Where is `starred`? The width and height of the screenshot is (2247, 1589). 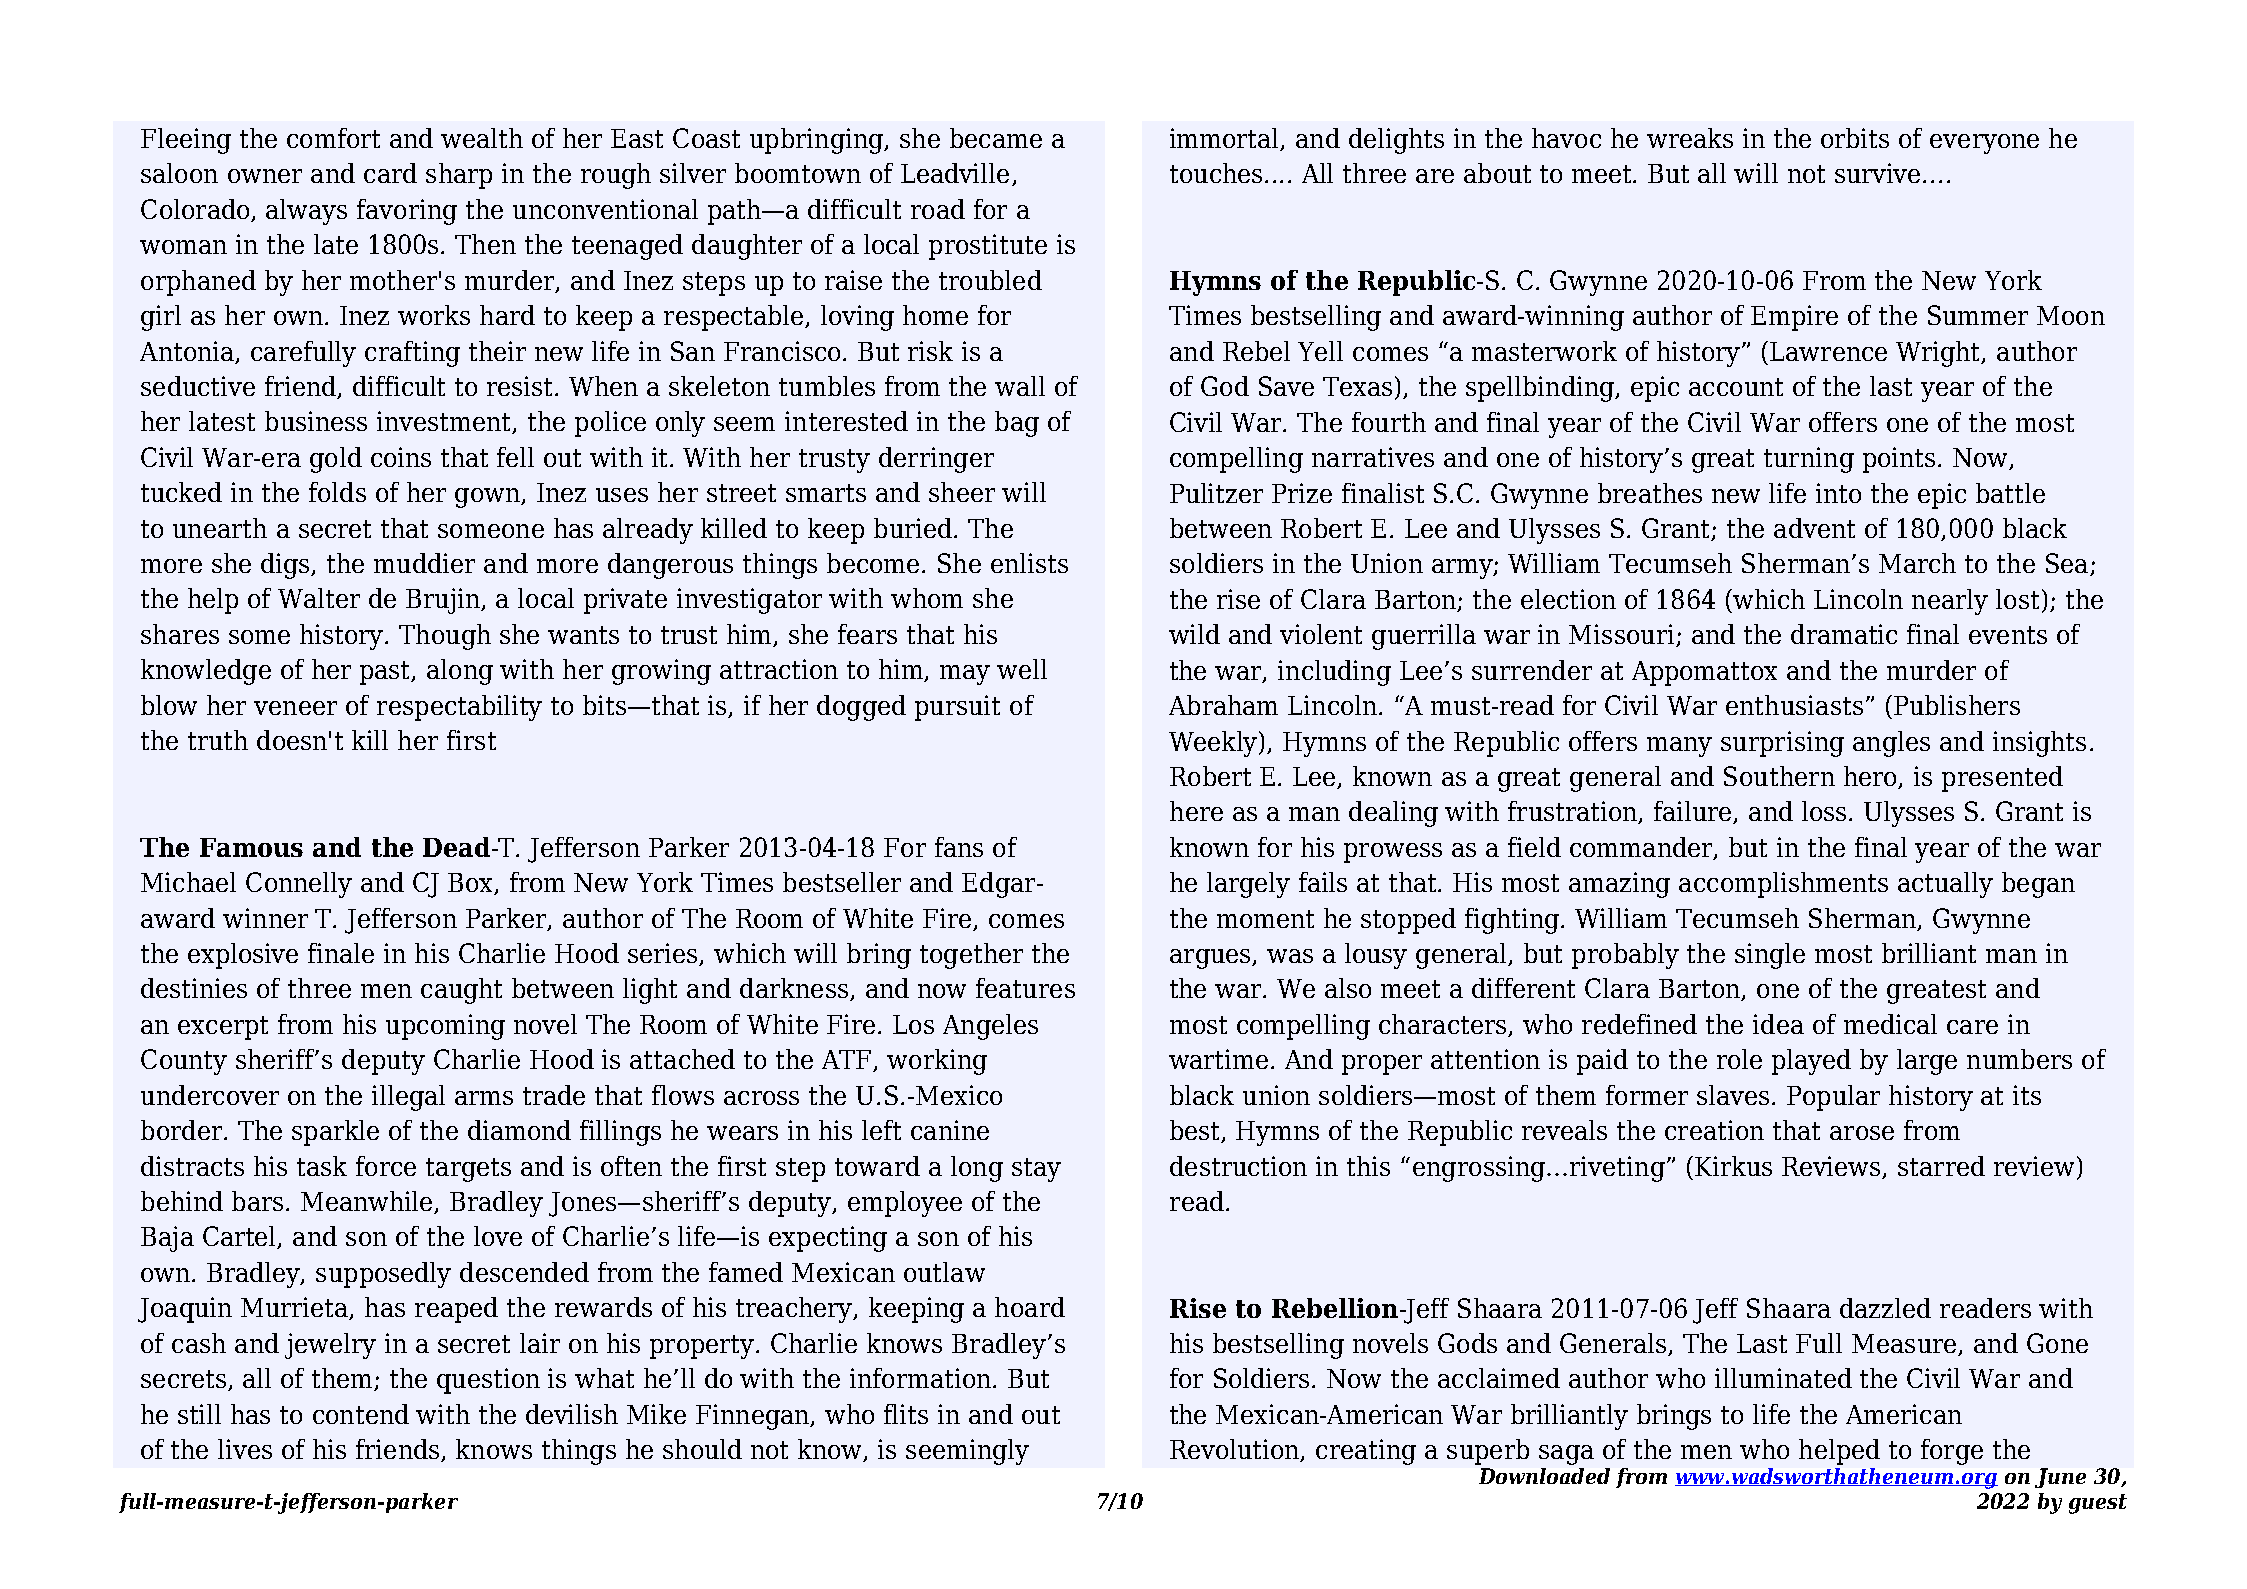 starred is located at coordinates (1941, 1166).
